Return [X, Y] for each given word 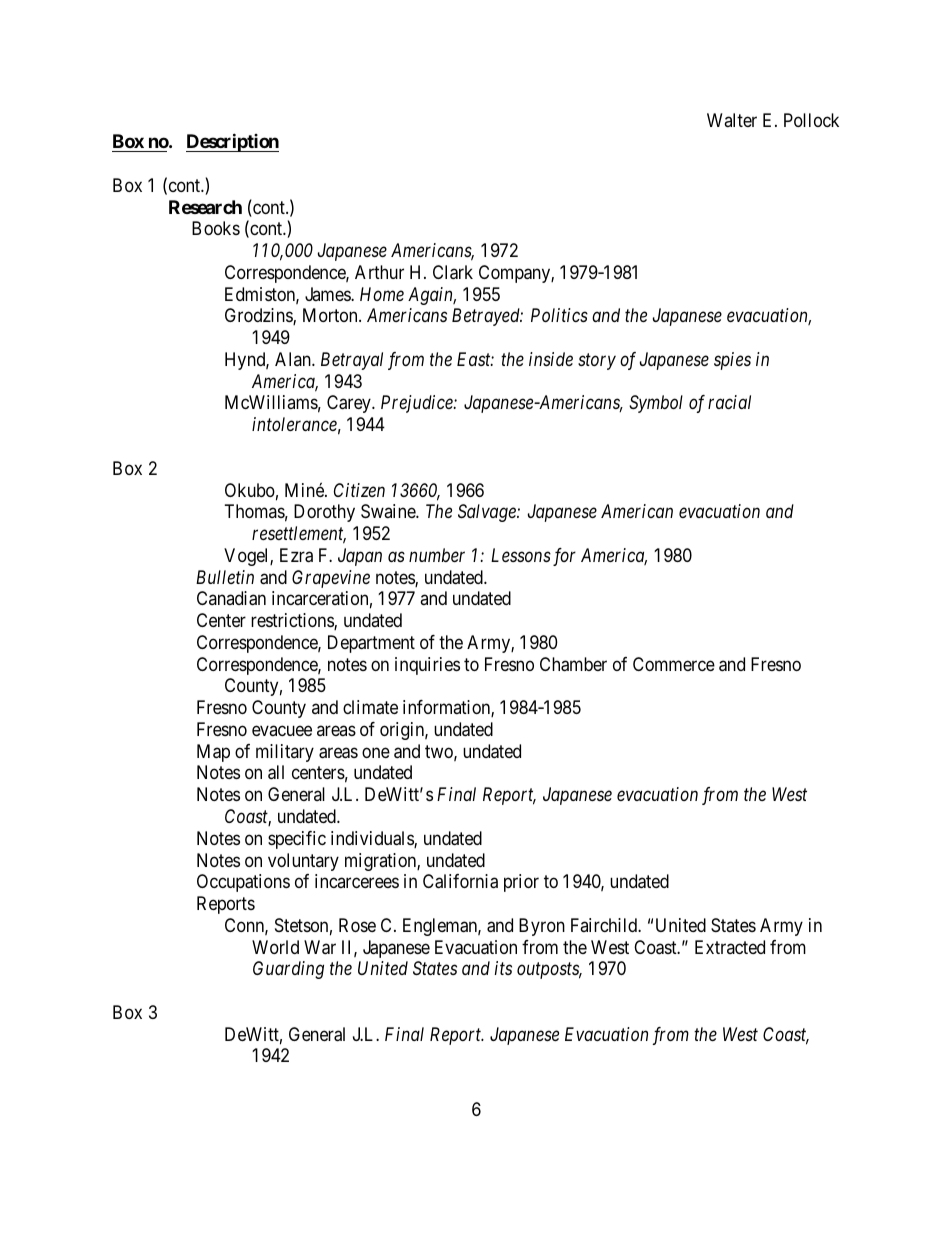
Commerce [674, 664]
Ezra [296, 555]
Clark [453, 272]
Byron [542, 927]
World [275, 947]
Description [232, 142]
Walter [732, 120]
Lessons [521, 555]
